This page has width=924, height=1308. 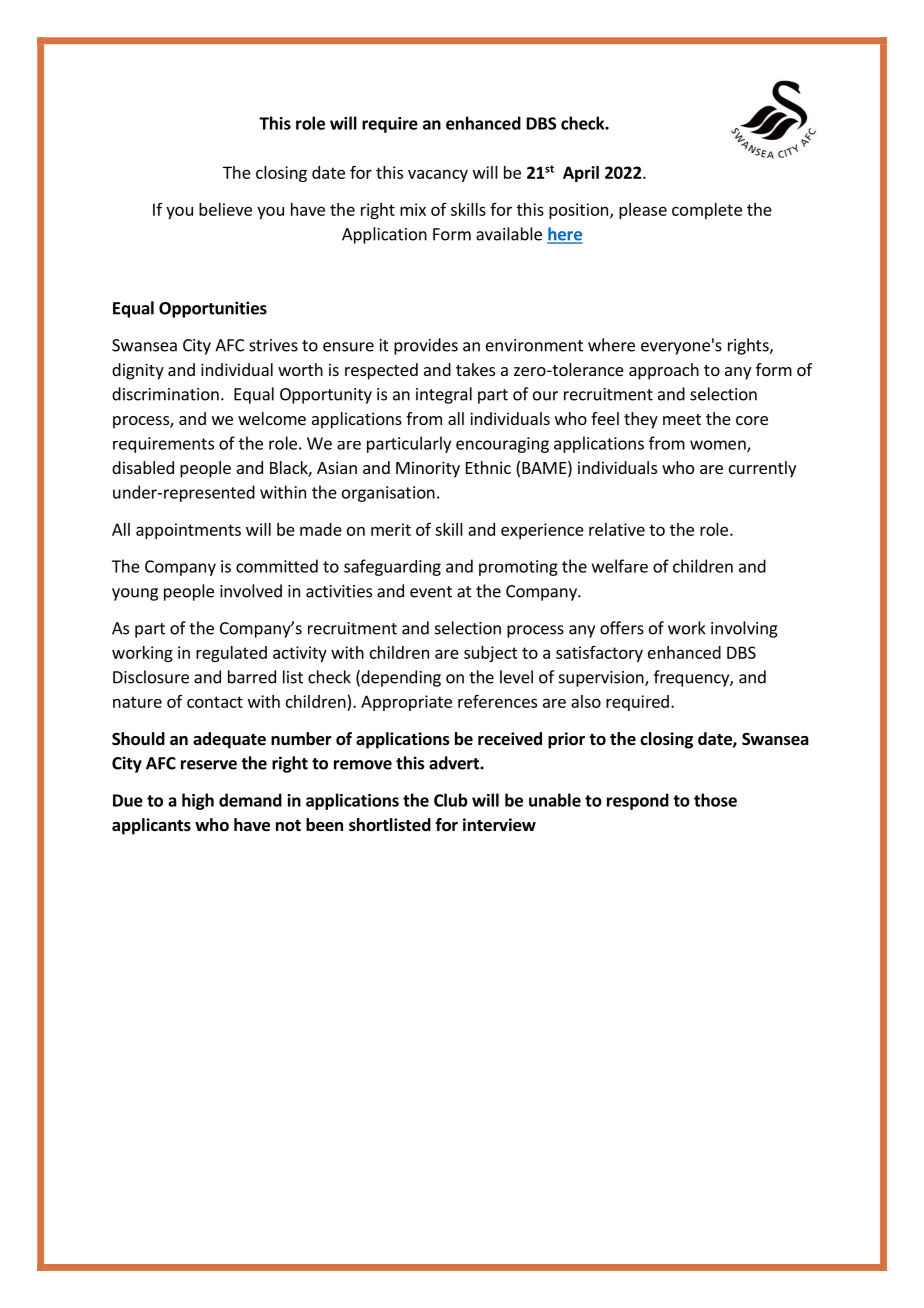 What do you see at coordinates (438, 175) in the page?
I see `vacancy` at bounding box center [438, 175].
